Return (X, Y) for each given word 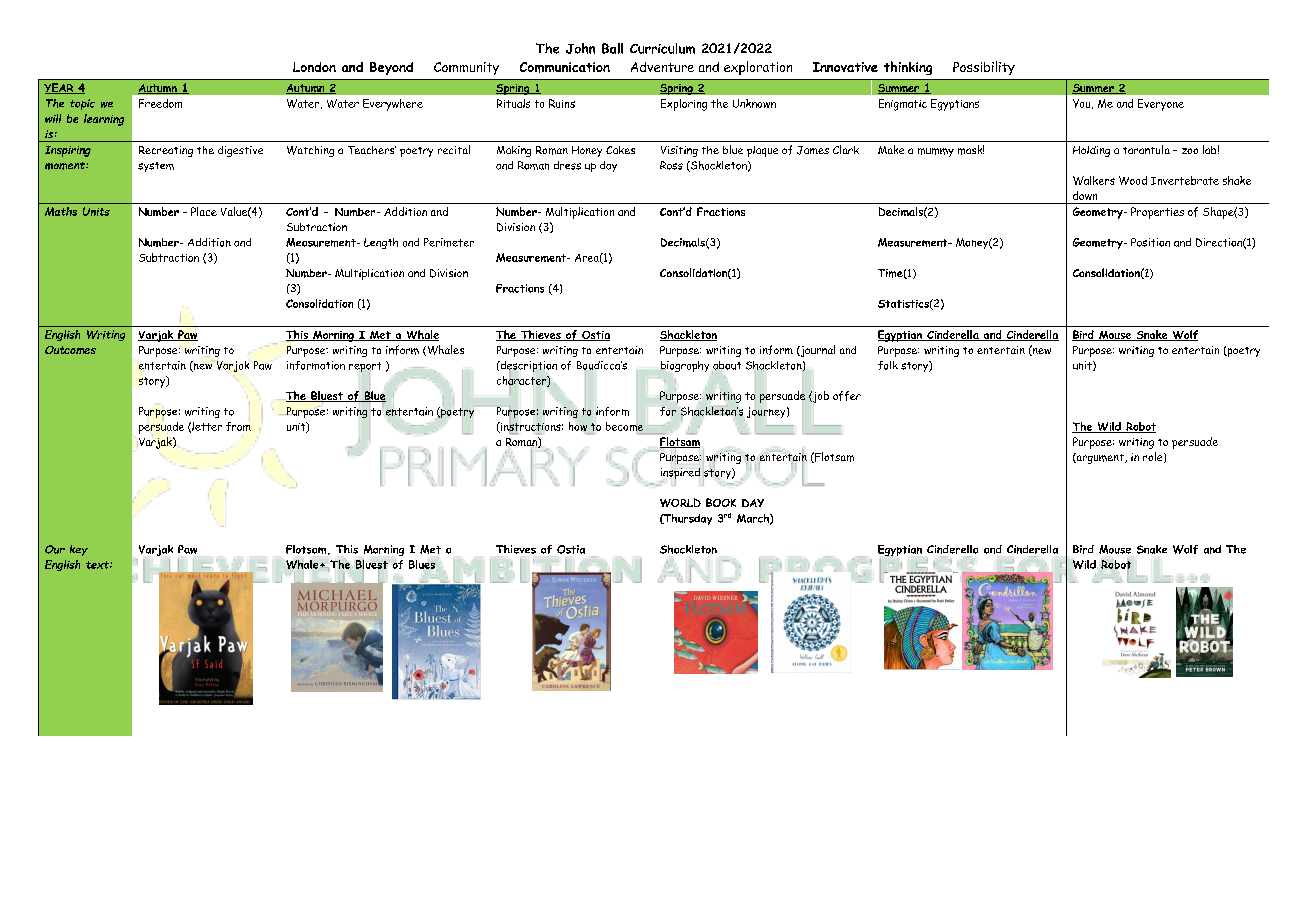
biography (684, 366)
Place (204, 211)
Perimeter (449, 242)
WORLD (680, 502)
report (365, 368)
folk (888, 365)
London (314, 67)
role (1154, 457)
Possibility (984, 68)
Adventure (662, 67)
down (1085, 195)
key (79, 550)
